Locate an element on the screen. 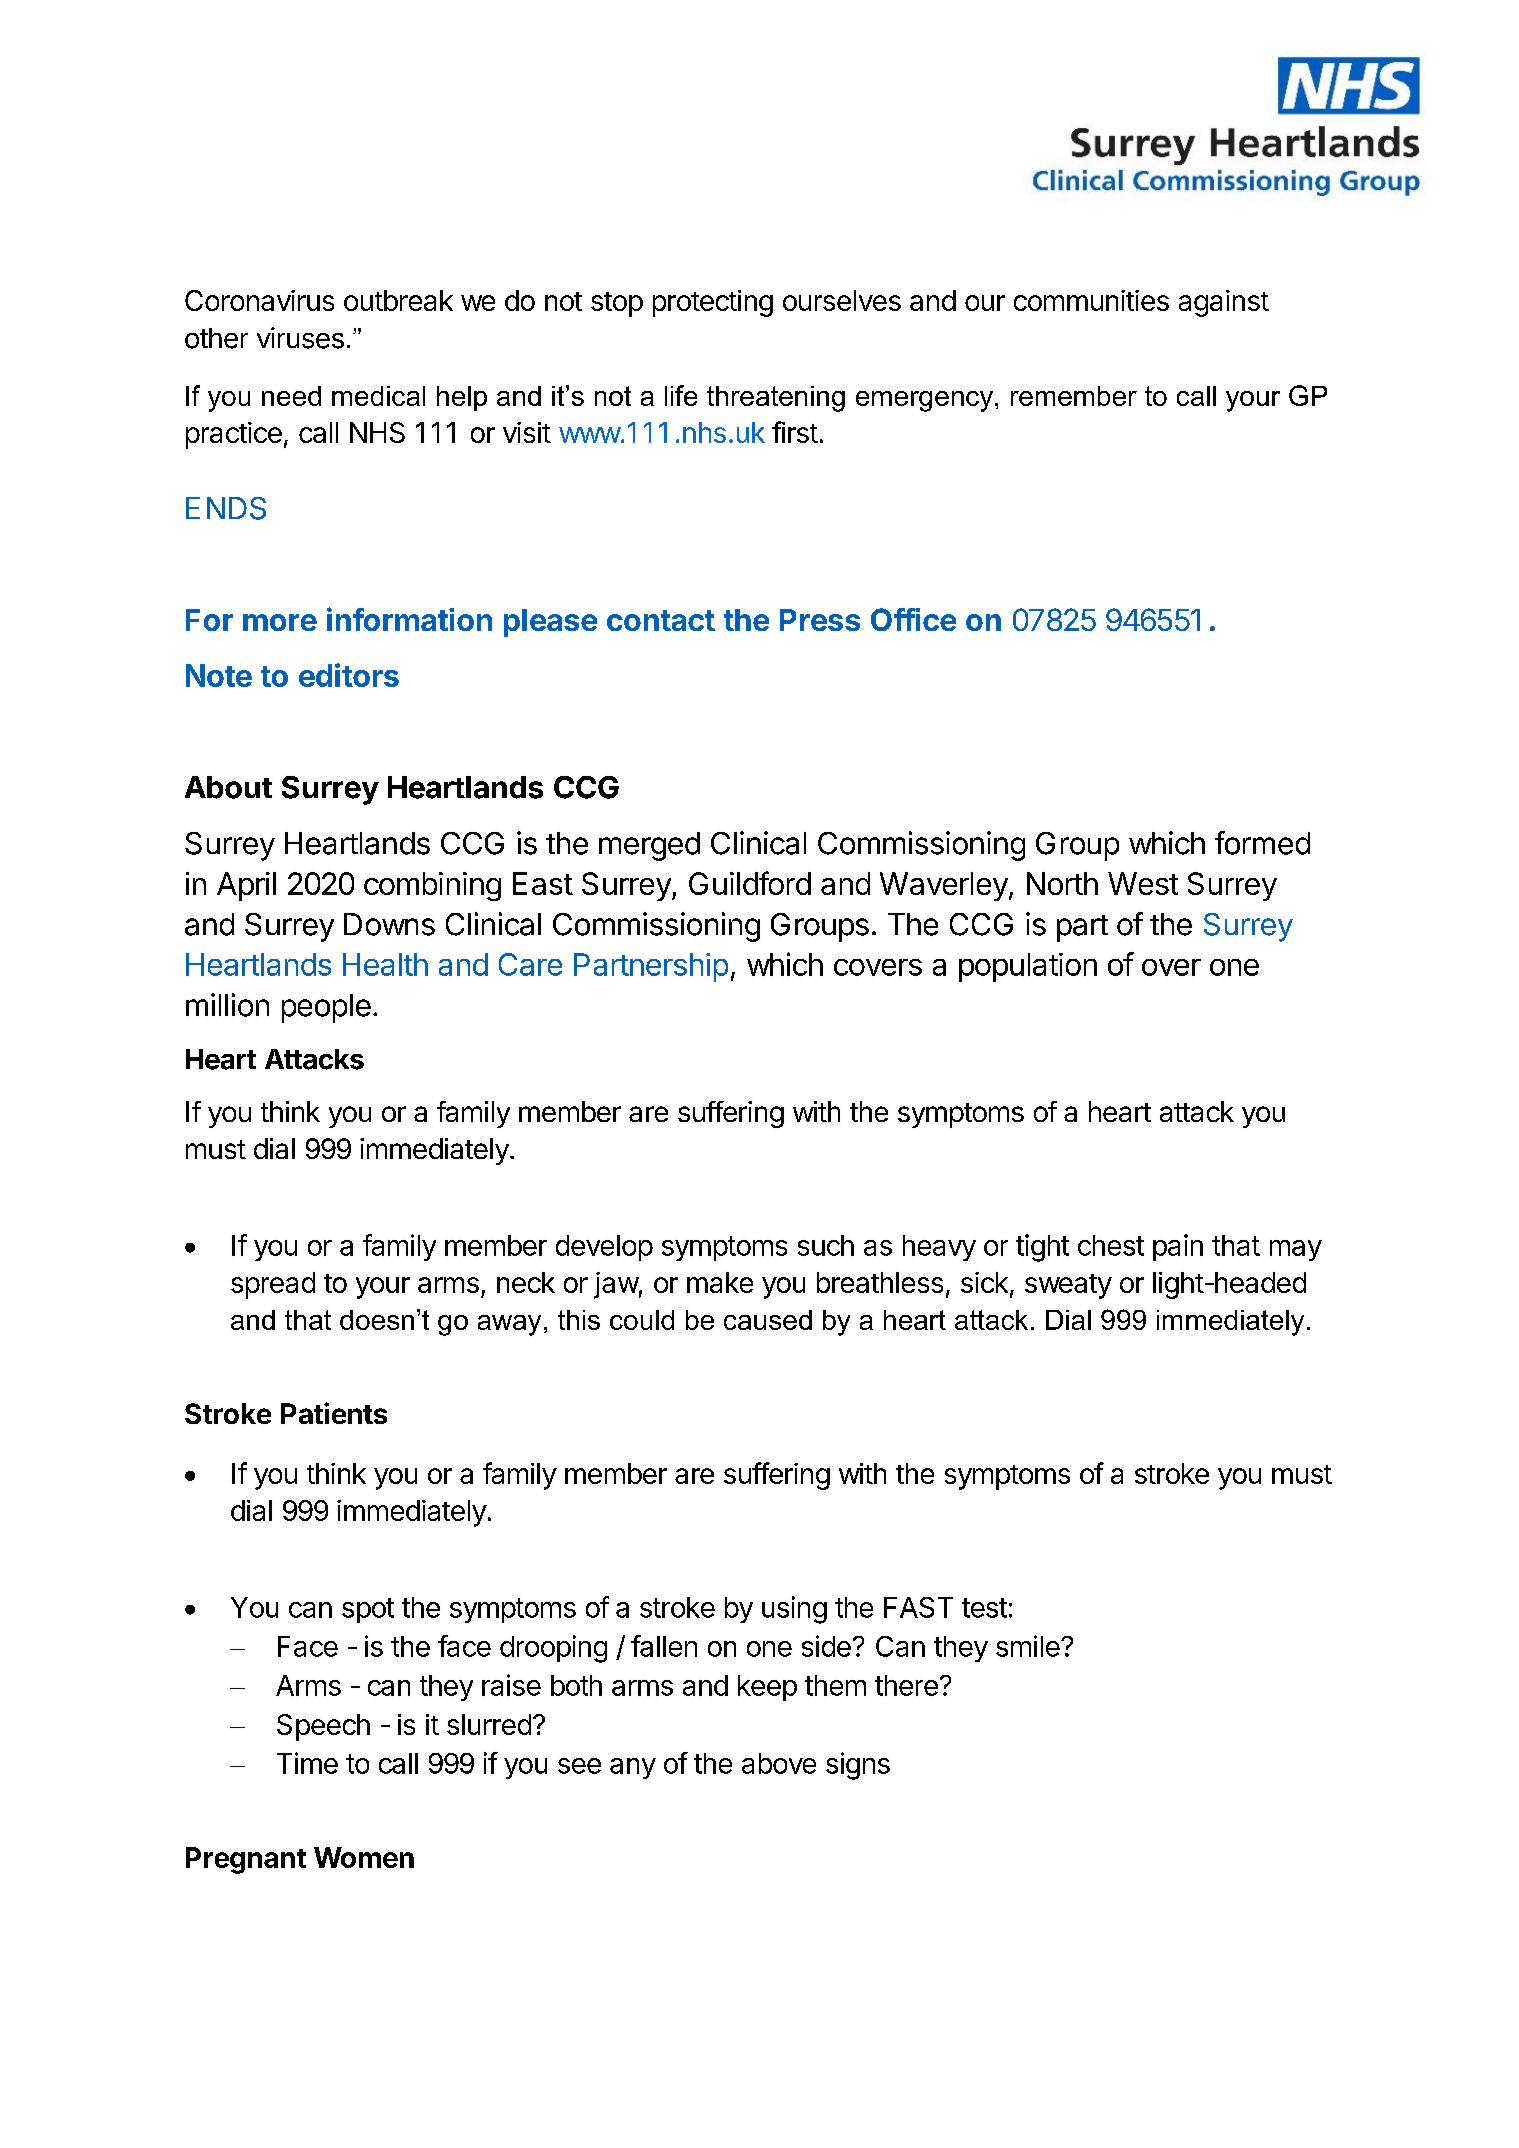 The width and height of the screenshot is (1519, 2148). against is located at coordinates (1224, 303).
